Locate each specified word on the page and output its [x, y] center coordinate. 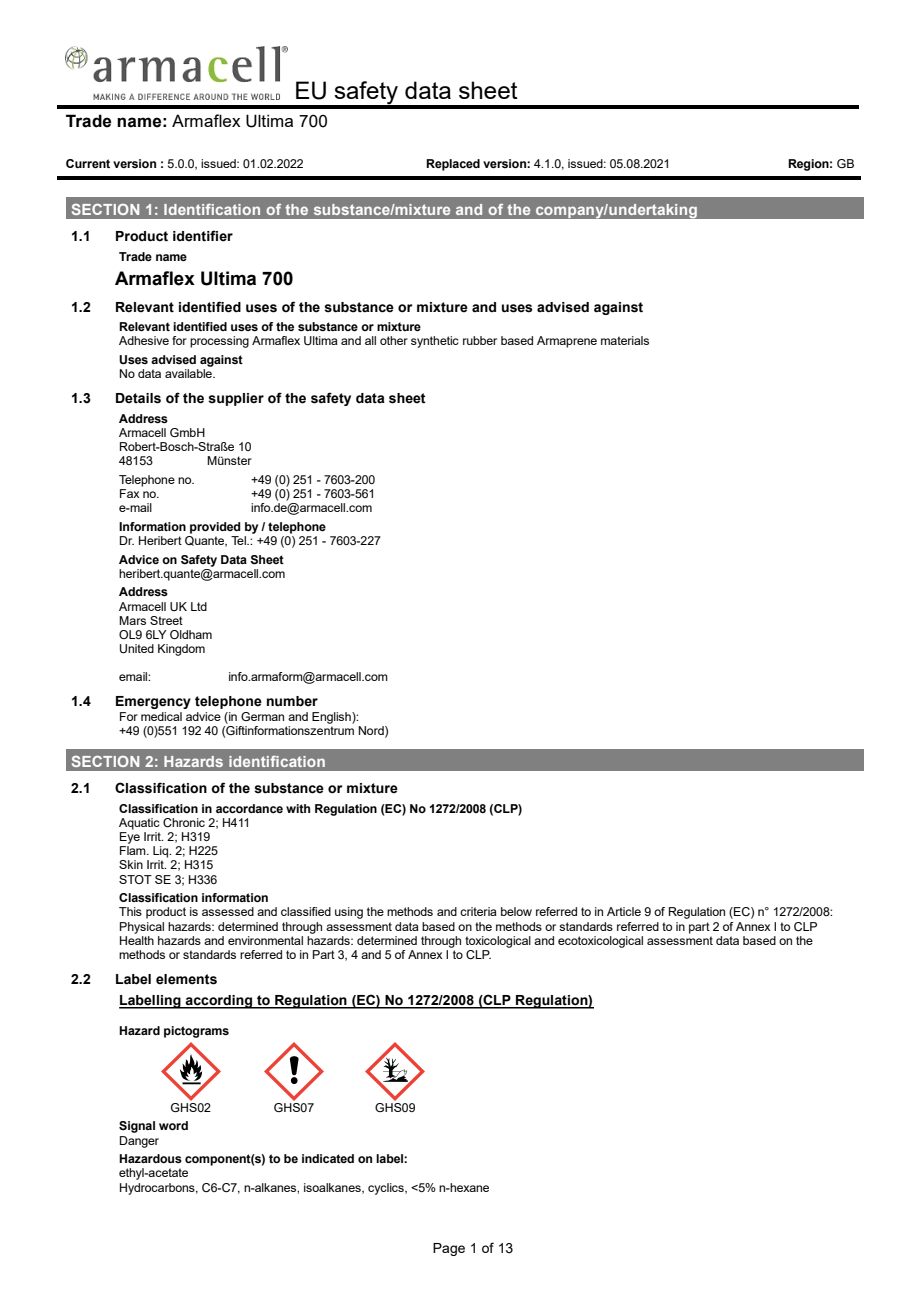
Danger [139, 1142]
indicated [328, 1158]
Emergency [153, 702]
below [516, 911]
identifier [203, 236]
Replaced [453, 165]
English [332, 718]
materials [625, 340]
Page [449, 1249]
